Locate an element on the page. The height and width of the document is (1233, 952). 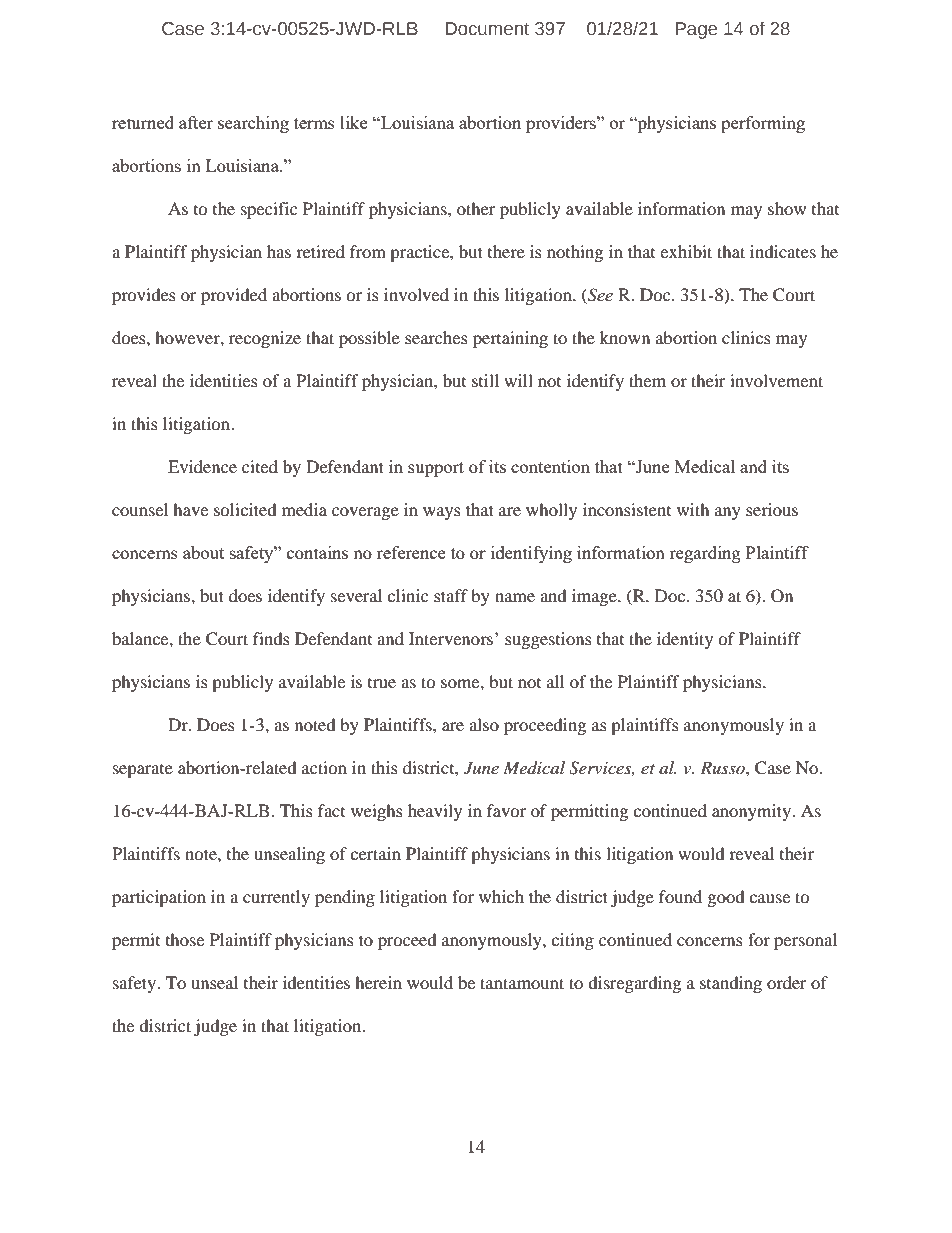
Russo is located at coordinates (723, 767).
